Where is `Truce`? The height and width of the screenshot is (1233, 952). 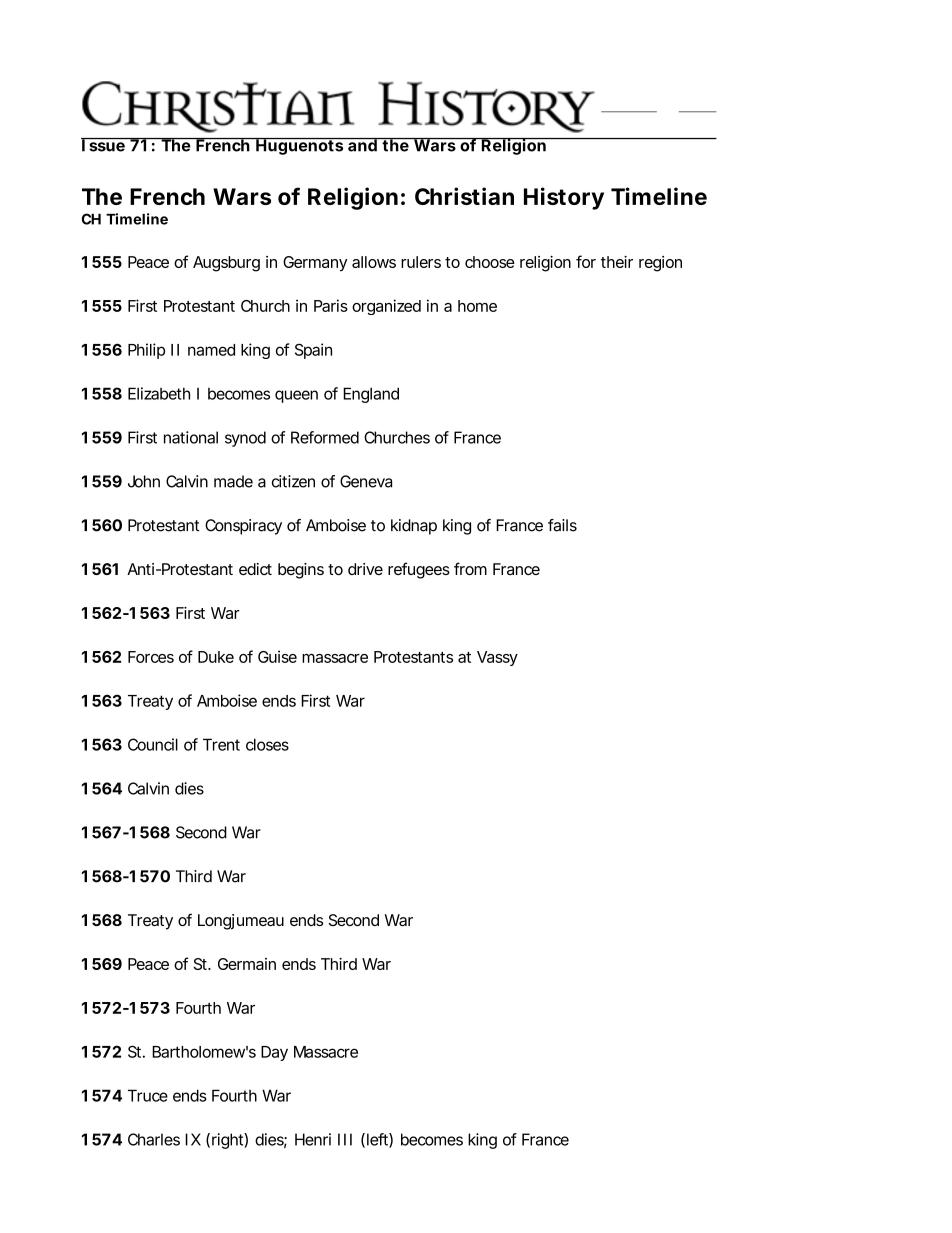 Truce is located at coordinates (148, 1095).
